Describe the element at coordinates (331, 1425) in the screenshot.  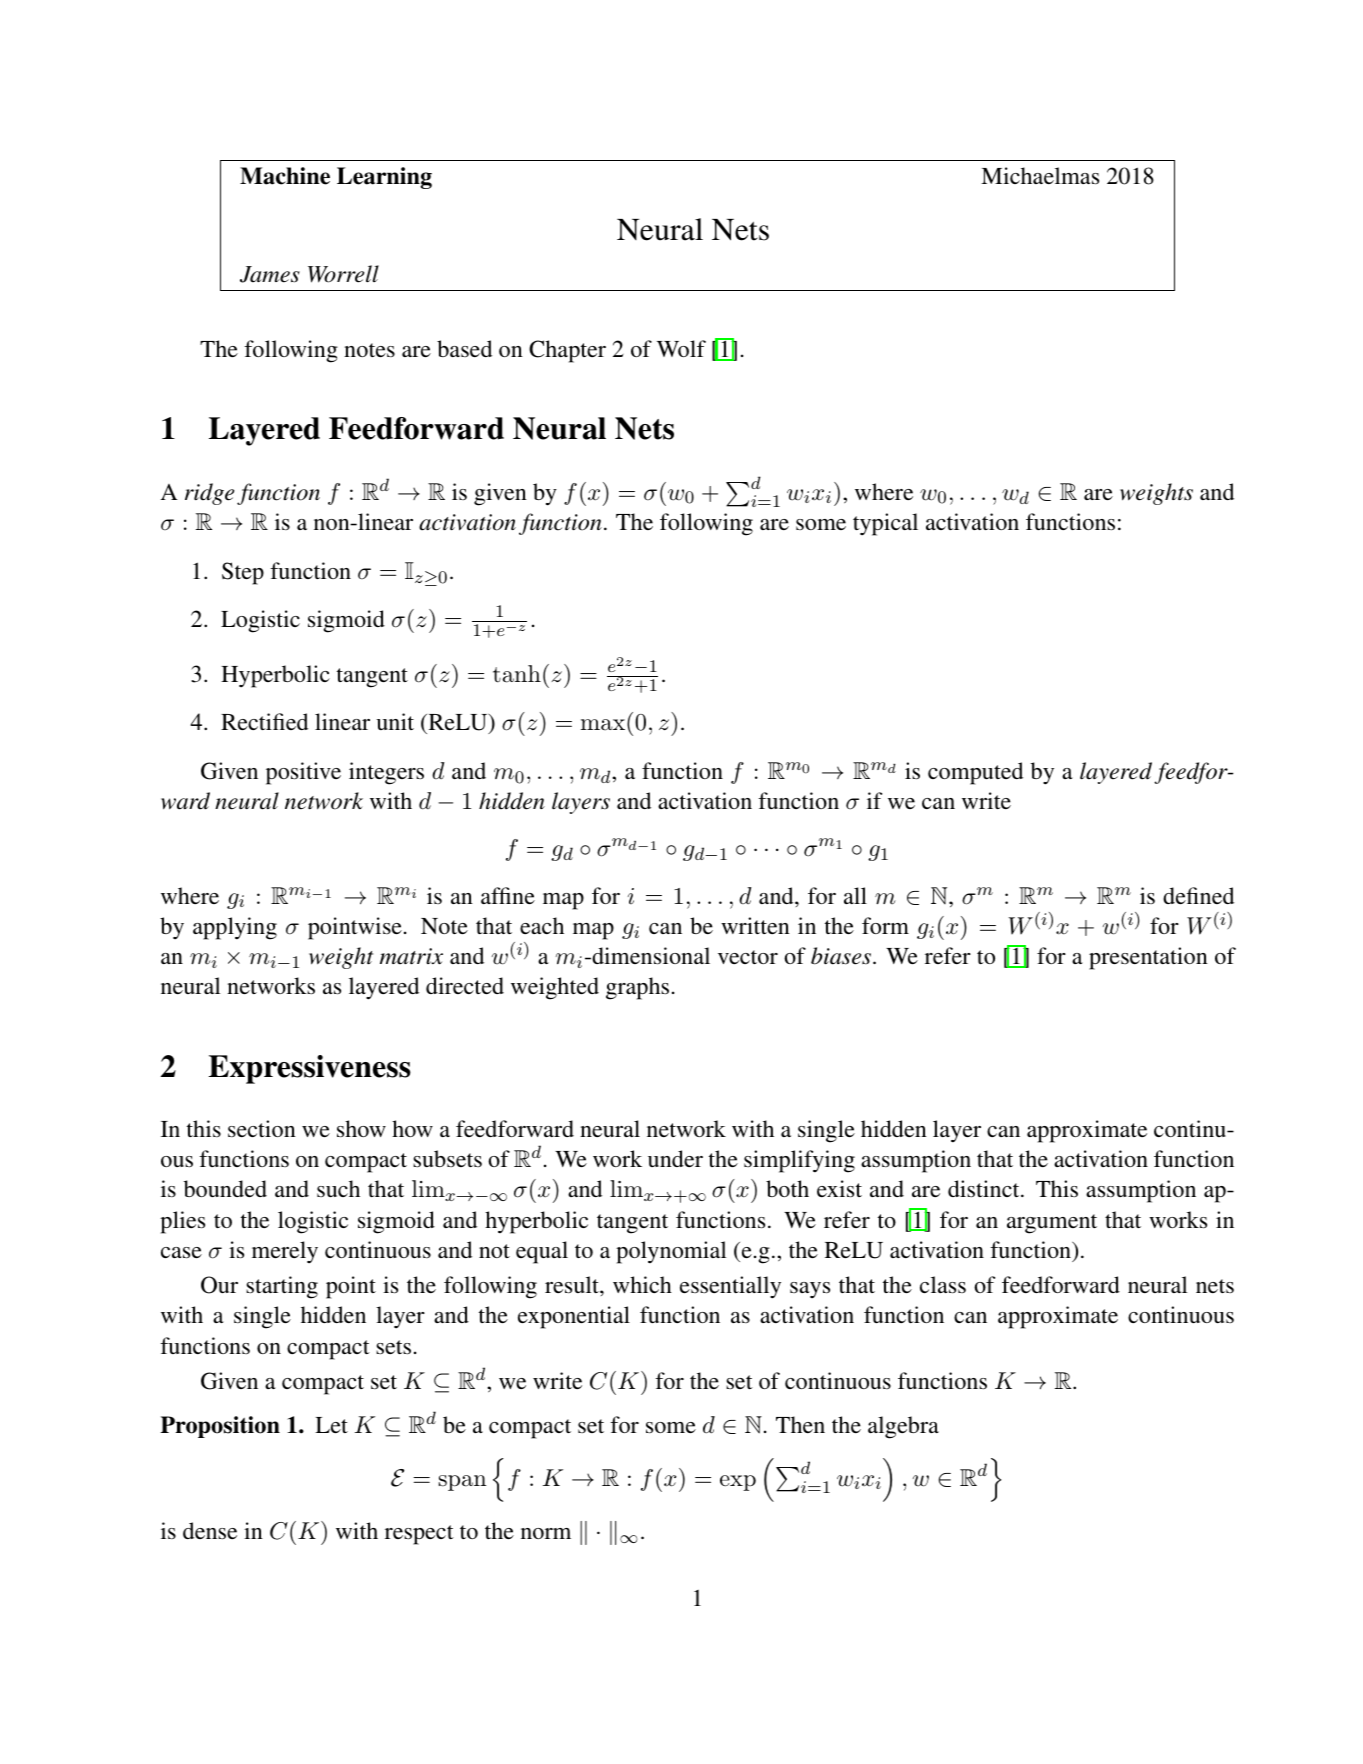
I see `Let` at that location.
